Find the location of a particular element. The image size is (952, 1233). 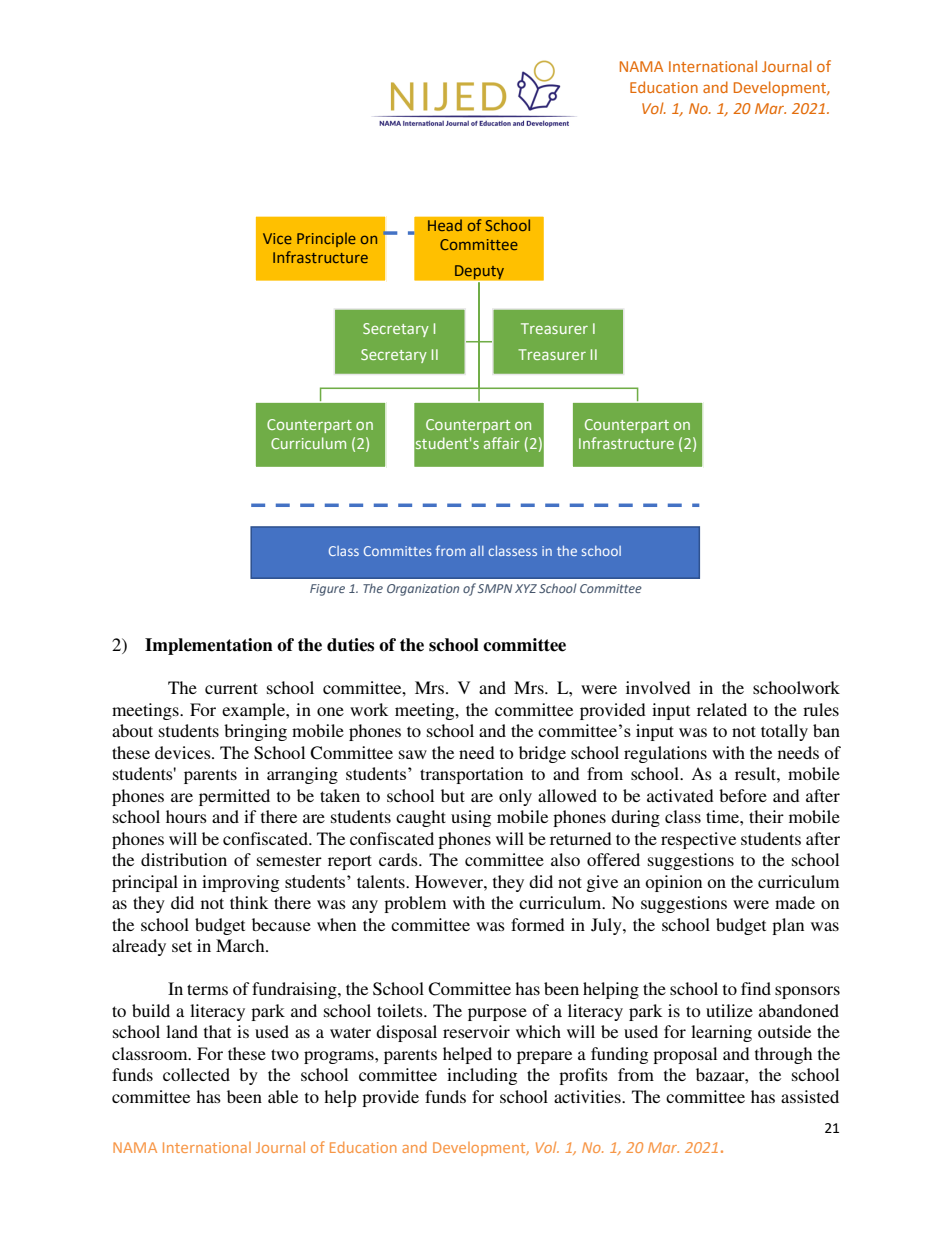

through is located at coordinates (783, 1055).
